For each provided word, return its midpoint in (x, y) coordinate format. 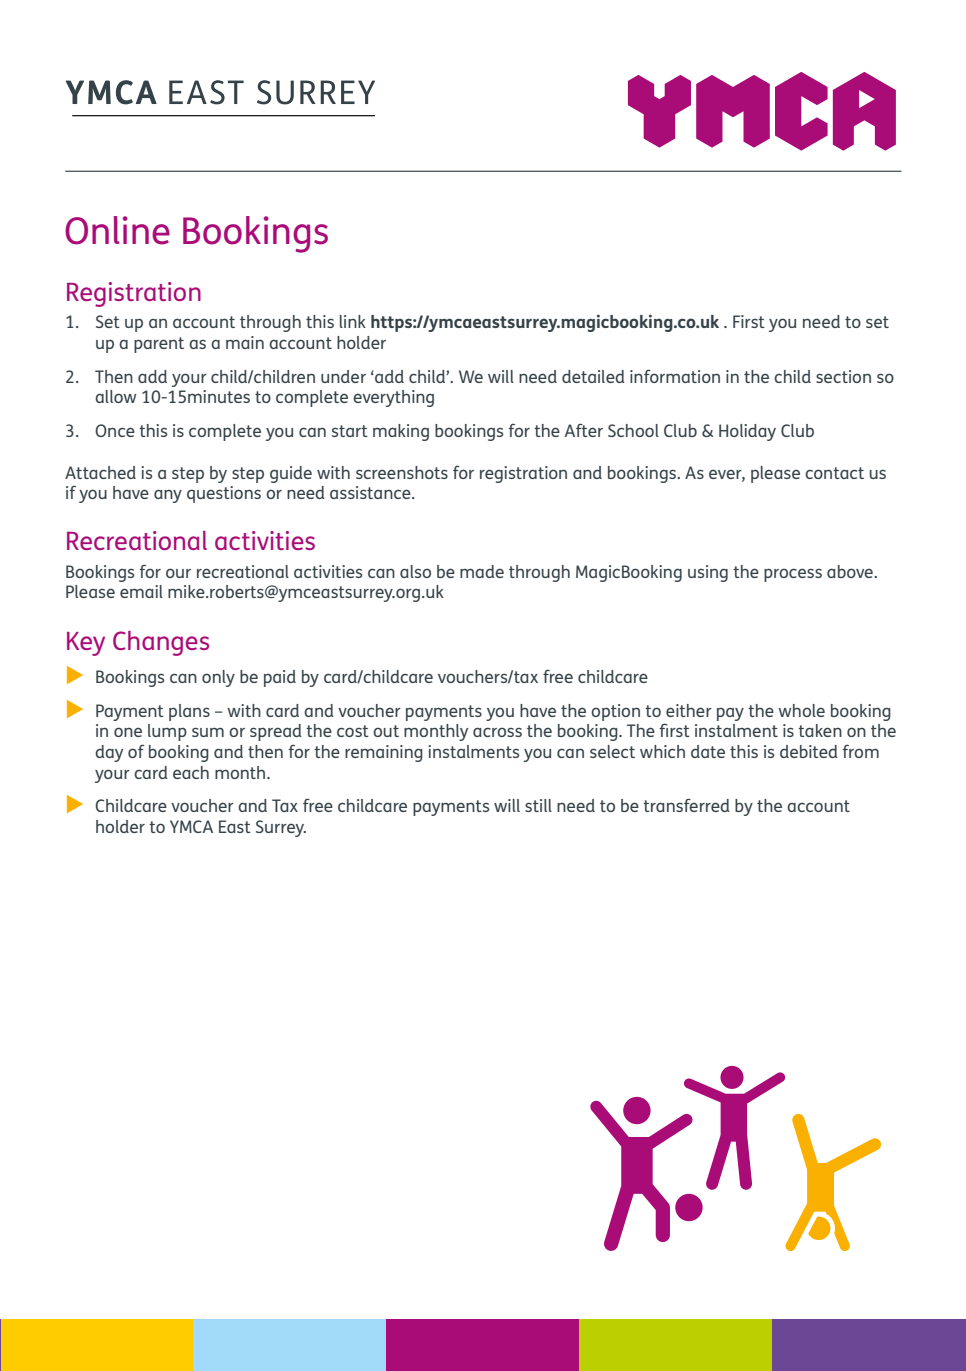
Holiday (747, 432)
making (401, 432)
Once (115, 430)
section (843, 376)
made (482, 571)
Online (117, 230)
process (793, 575)
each (191, 772)
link (352, 321)
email (141, 591)
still (538, 805)
